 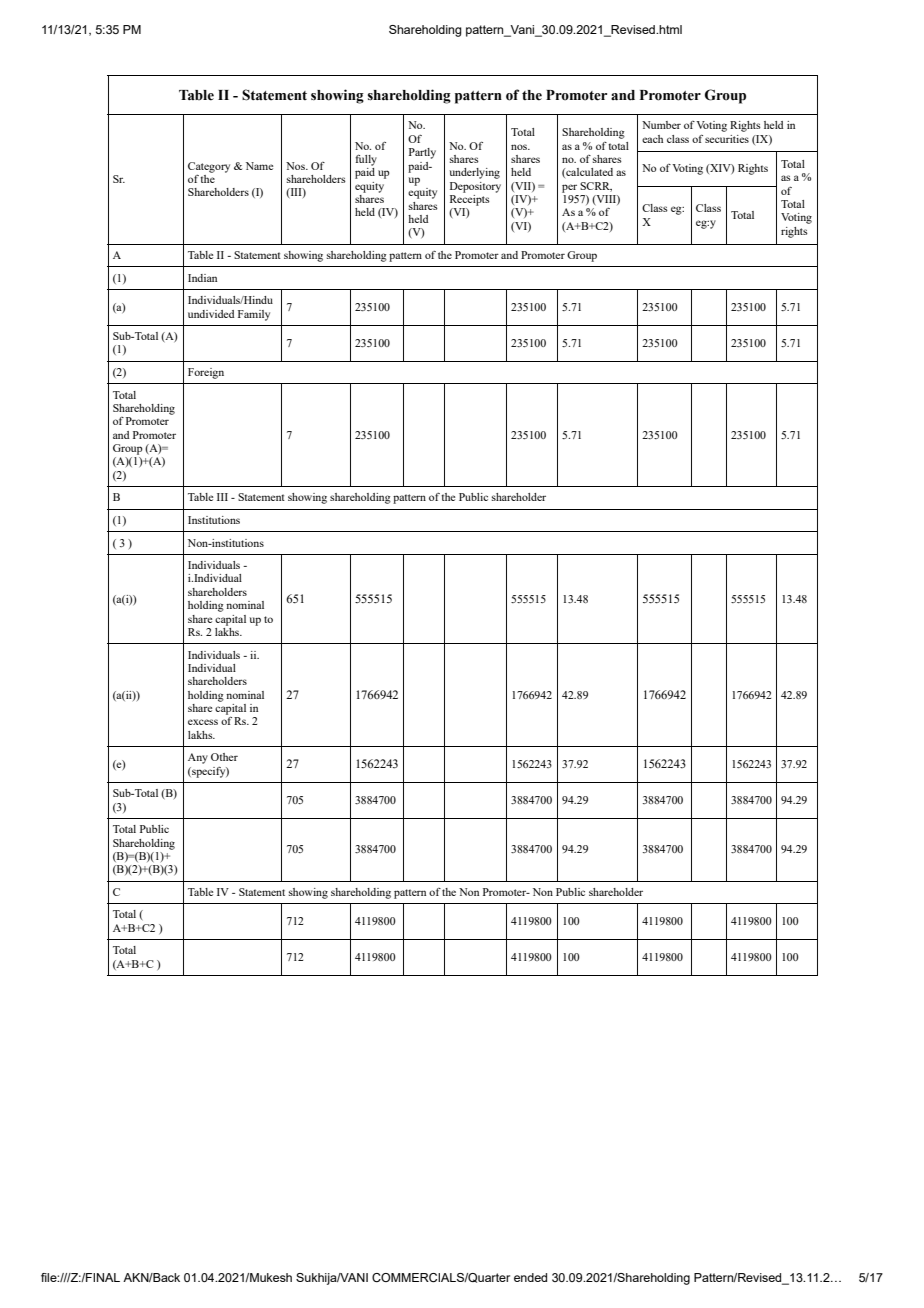 What do you see at coordinates (206, 373) in the image?
I see `Foreign` at bounding box center [206, 373].
